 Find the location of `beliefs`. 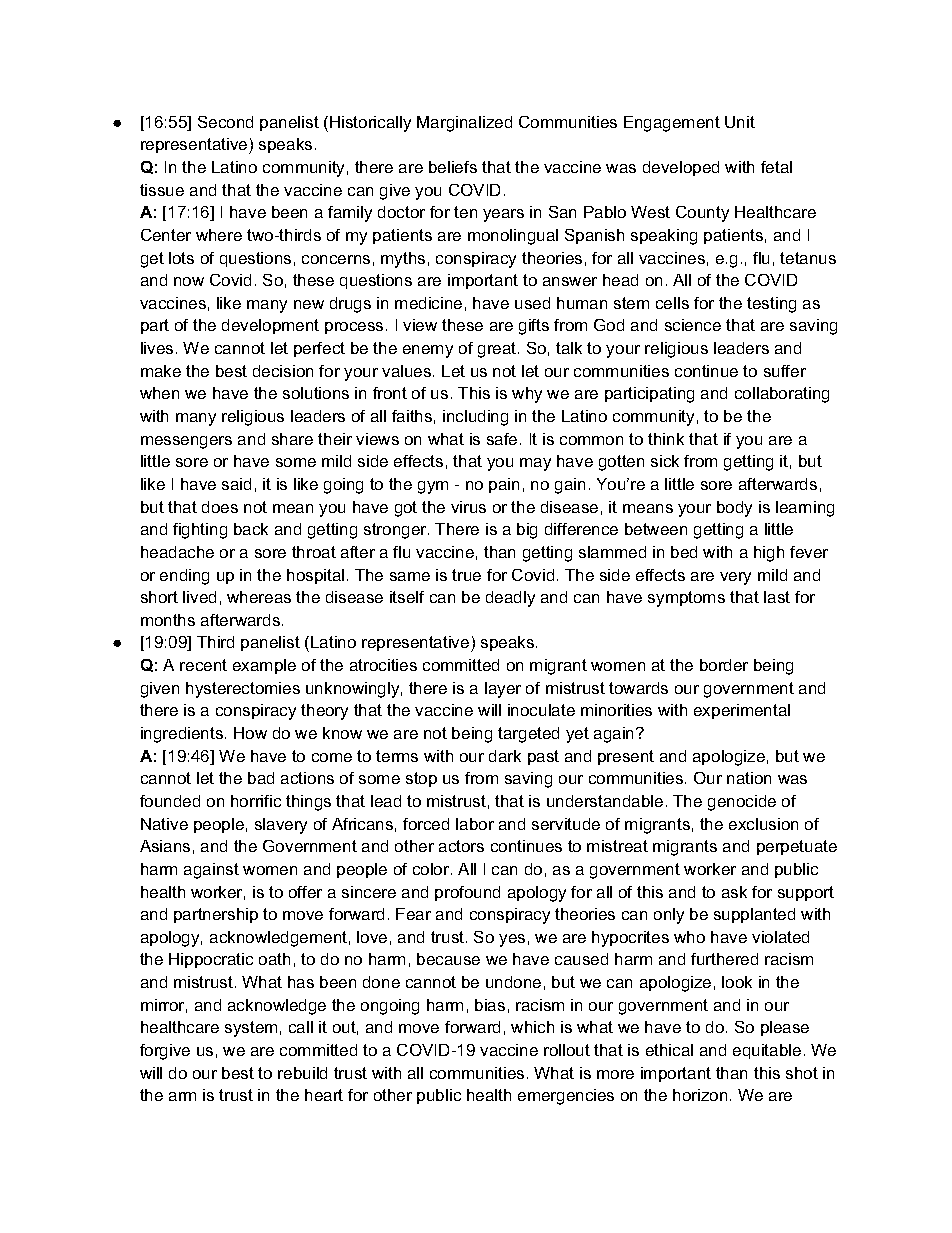

beliefs is located at coordinates (453, 167).
